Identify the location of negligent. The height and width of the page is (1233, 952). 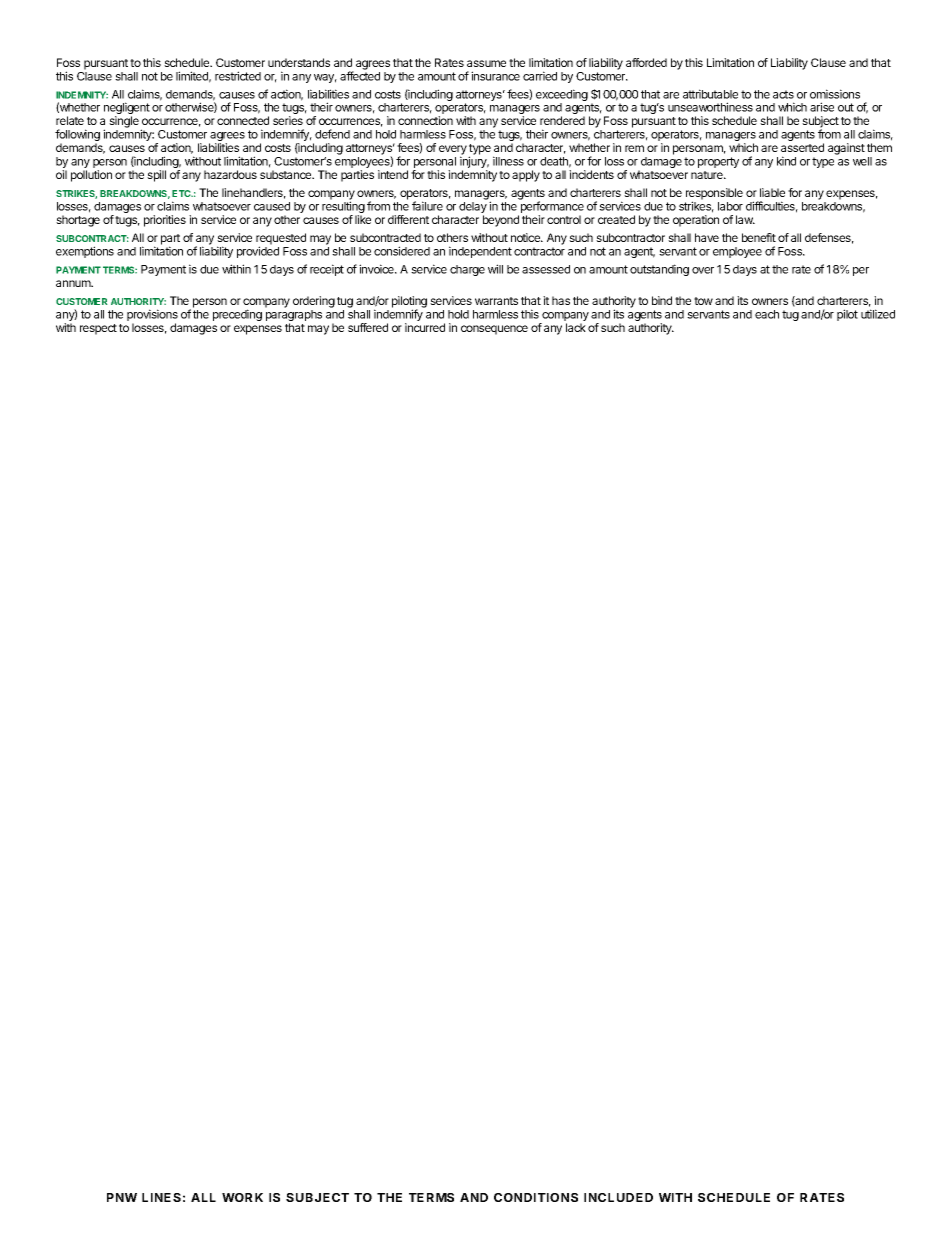
(127, 109).
